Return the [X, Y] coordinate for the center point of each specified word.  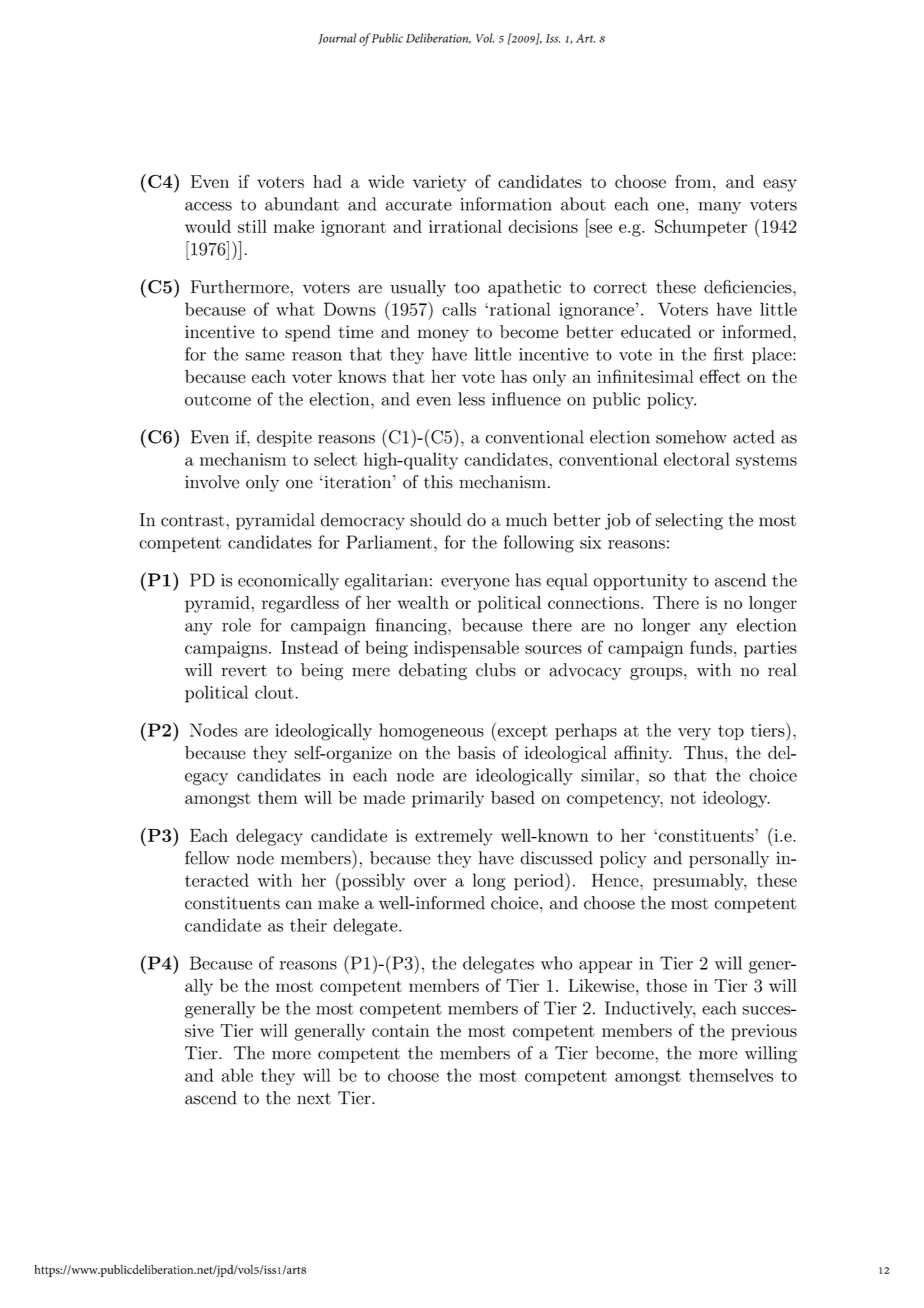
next [314, 1099]
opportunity [640, 582]
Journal [337, 39]
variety [439, 183]
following [539, 544]
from [694, 181]
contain [401, 1030]
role [236, 625]
